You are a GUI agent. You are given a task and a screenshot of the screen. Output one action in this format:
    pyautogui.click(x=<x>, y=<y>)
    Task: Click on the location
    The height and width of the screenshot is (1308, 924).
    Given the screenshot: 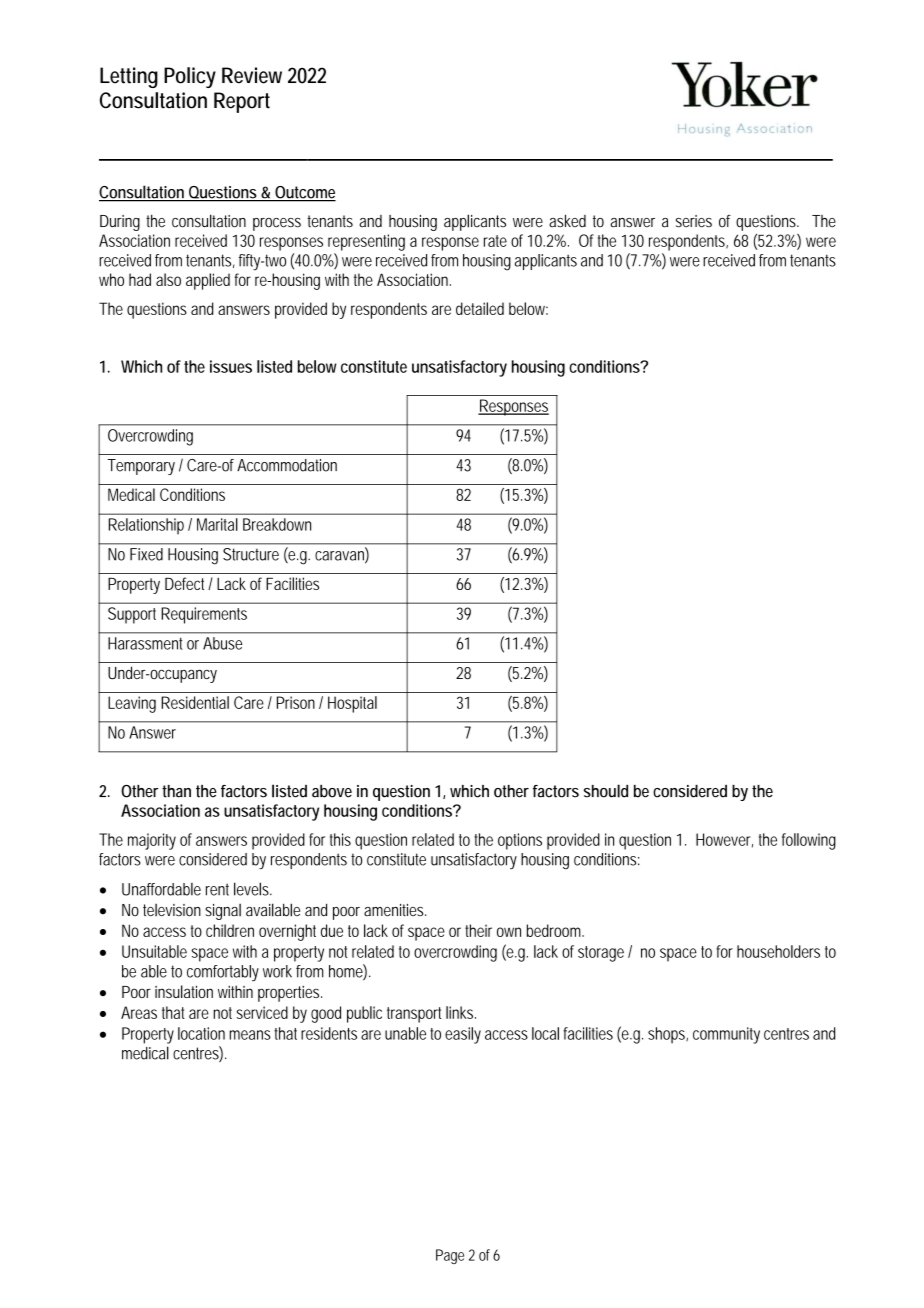 What is the action you would take?
    pyautogui.click(x=201, y=1033)
